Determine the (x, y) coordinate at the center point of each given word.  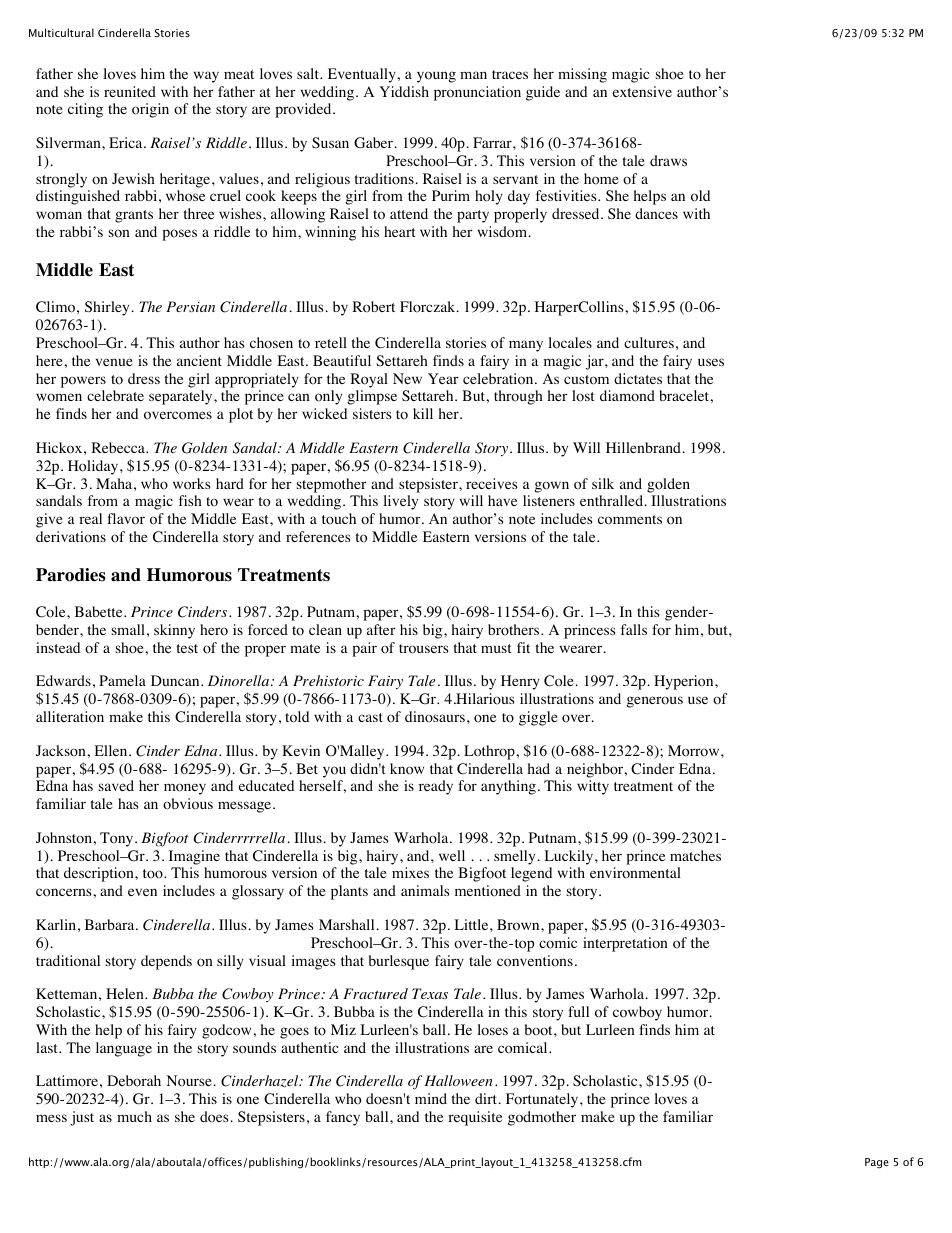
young (436, 77)
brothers (515, 630)
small (128, 629)
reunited (130, 91)
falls (634, 629)
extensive (642, 91)
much (134, 1116)
